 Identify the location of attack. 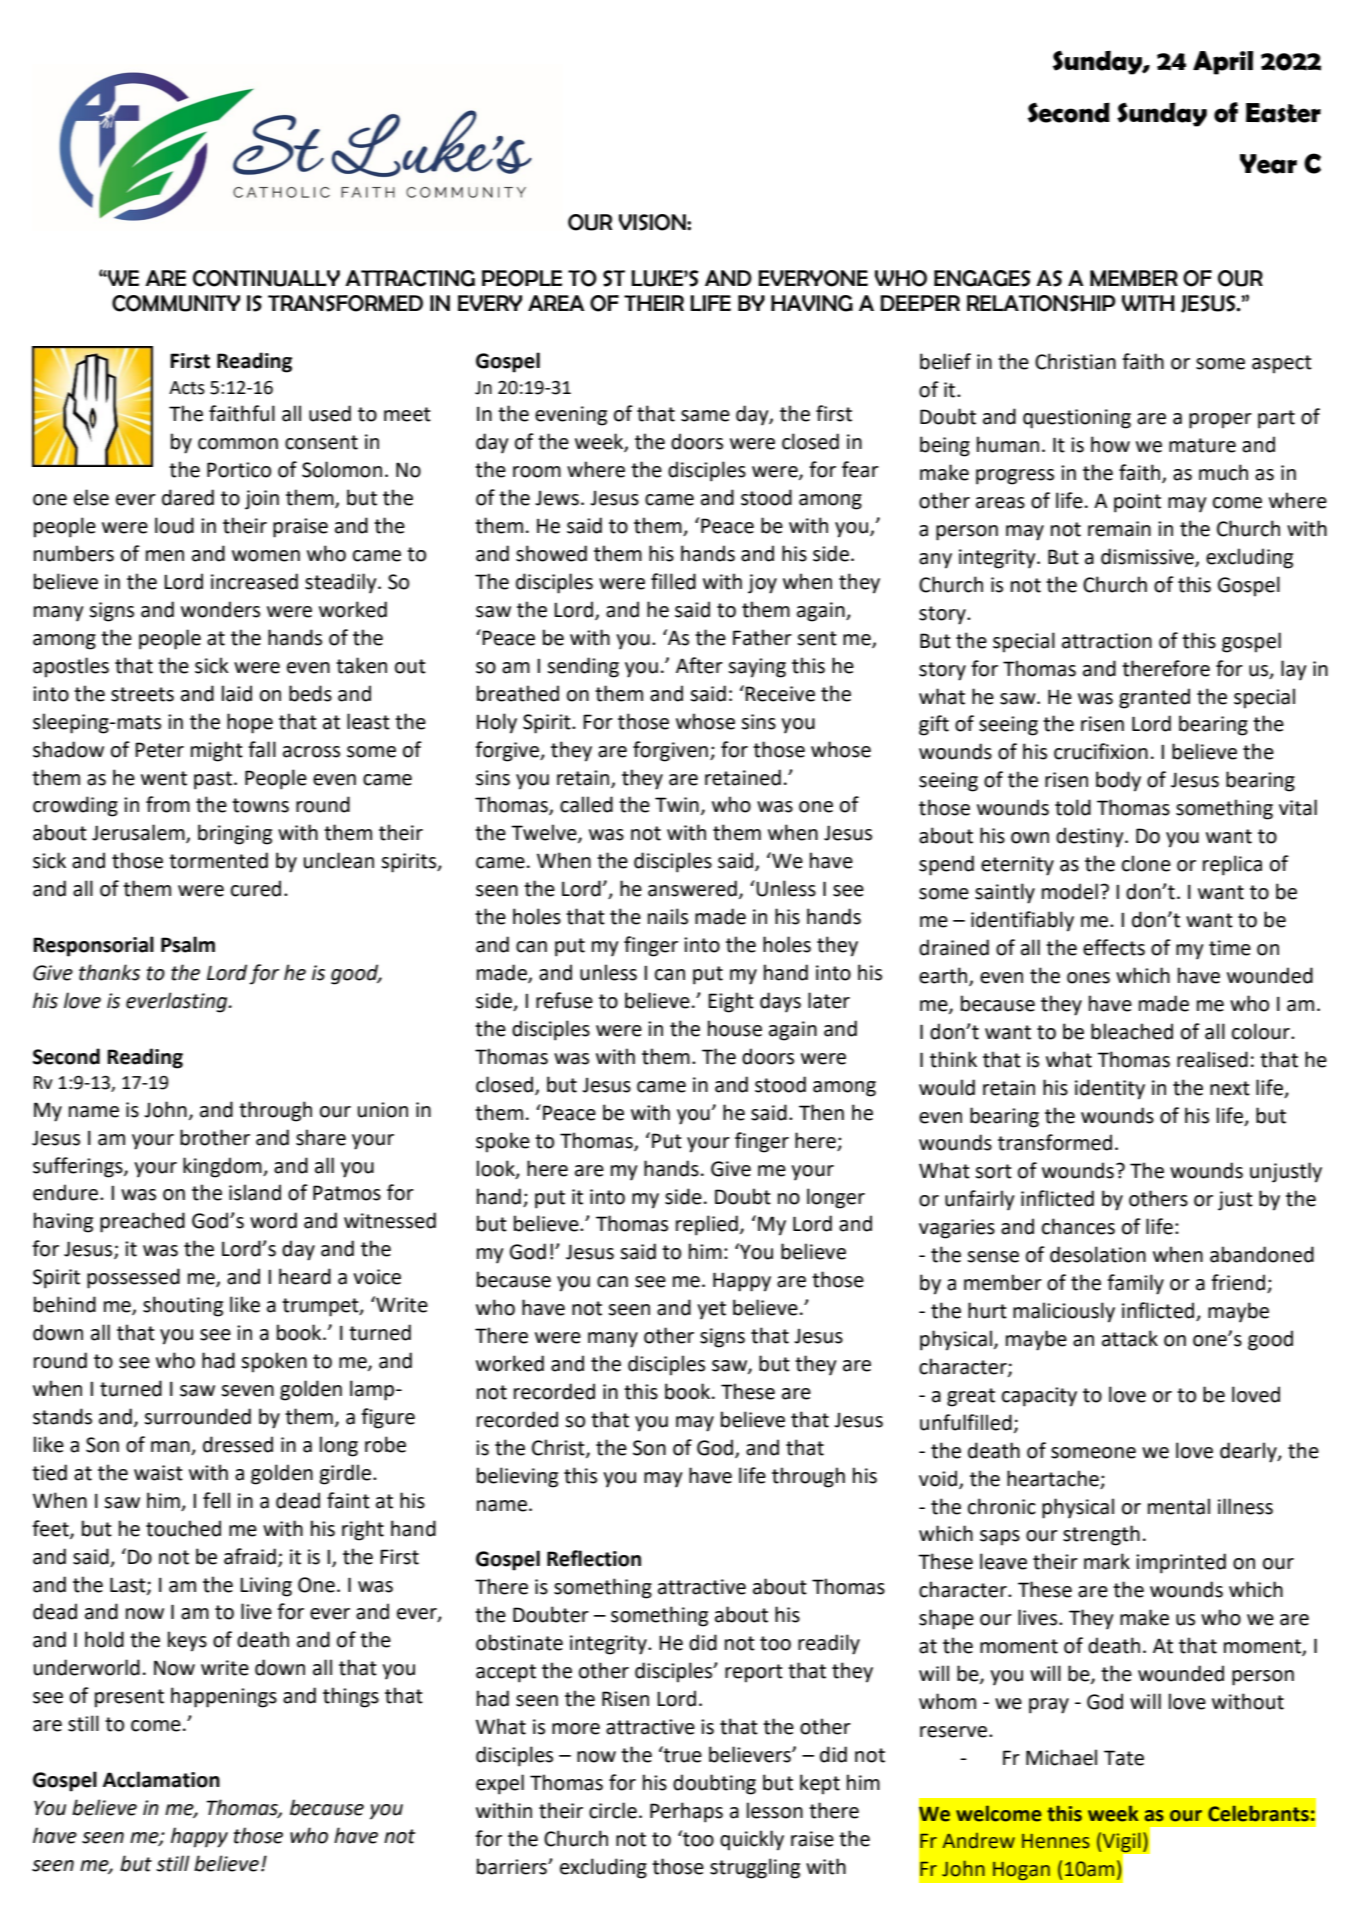
(1130, 1338).
